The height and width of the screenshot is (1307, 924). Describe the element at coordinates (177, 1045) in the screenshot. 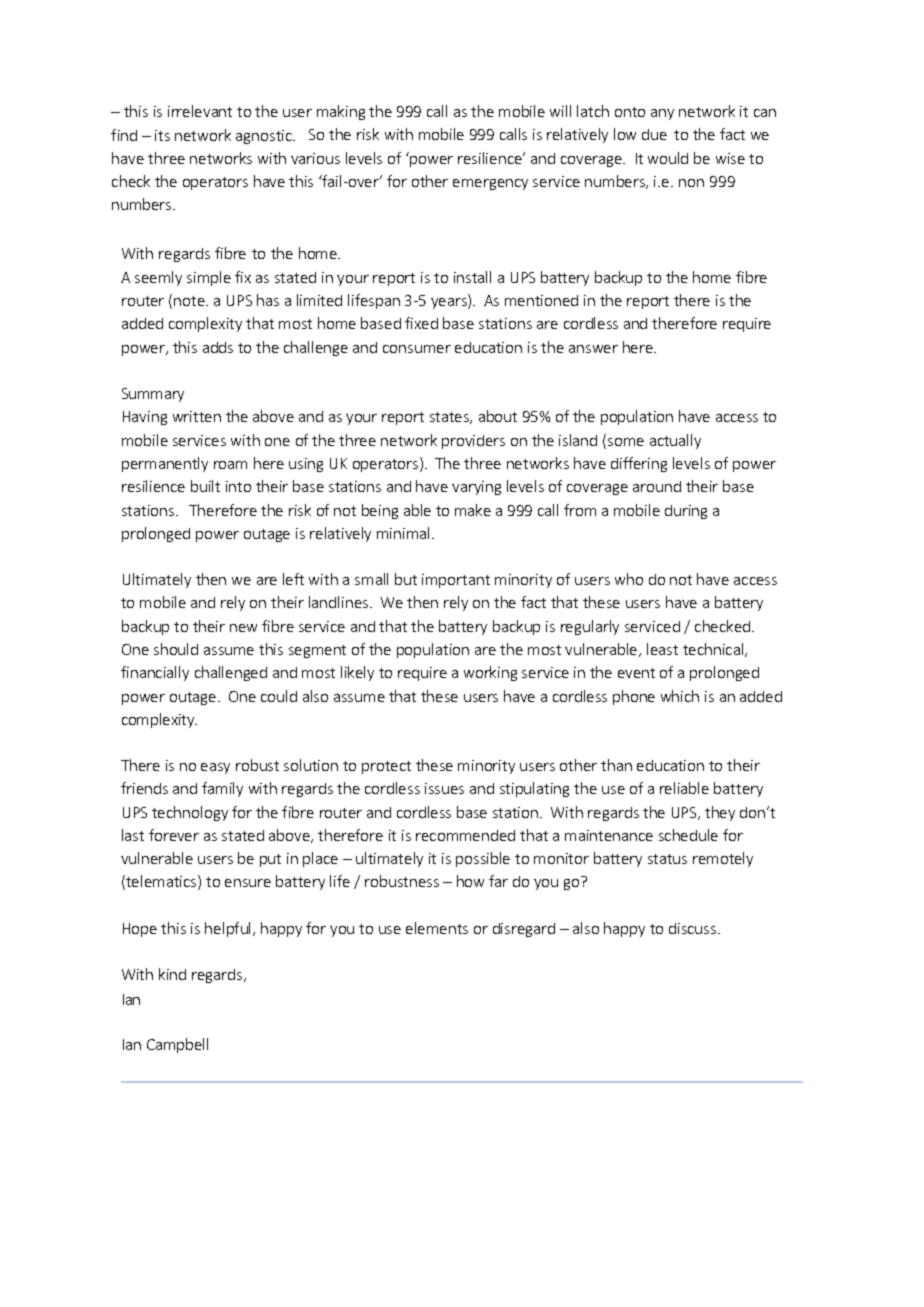

I see `Campbell` at that location.
